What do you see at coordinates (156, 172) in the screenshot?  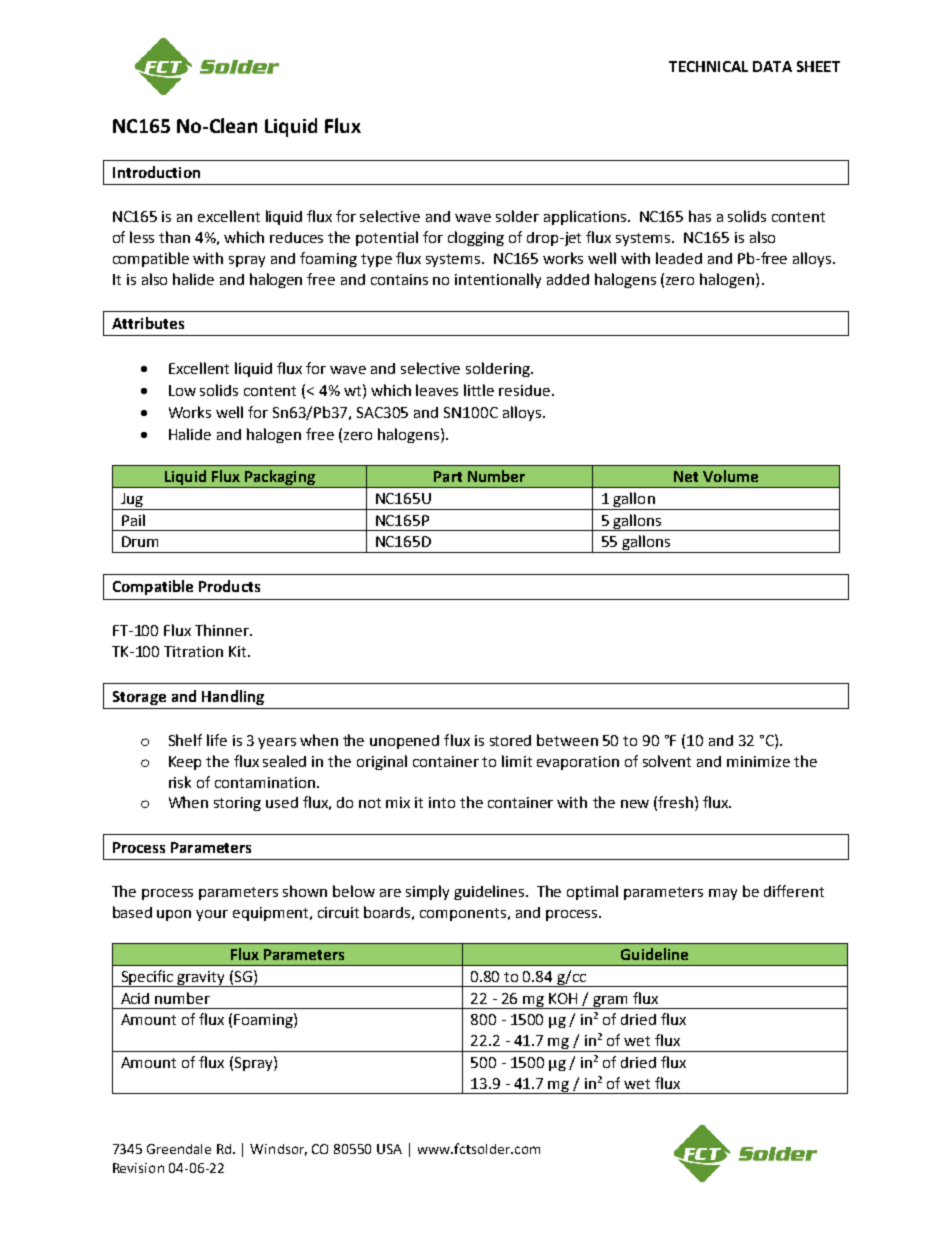 I see `Introduction` at bounding box center [156, 172].
